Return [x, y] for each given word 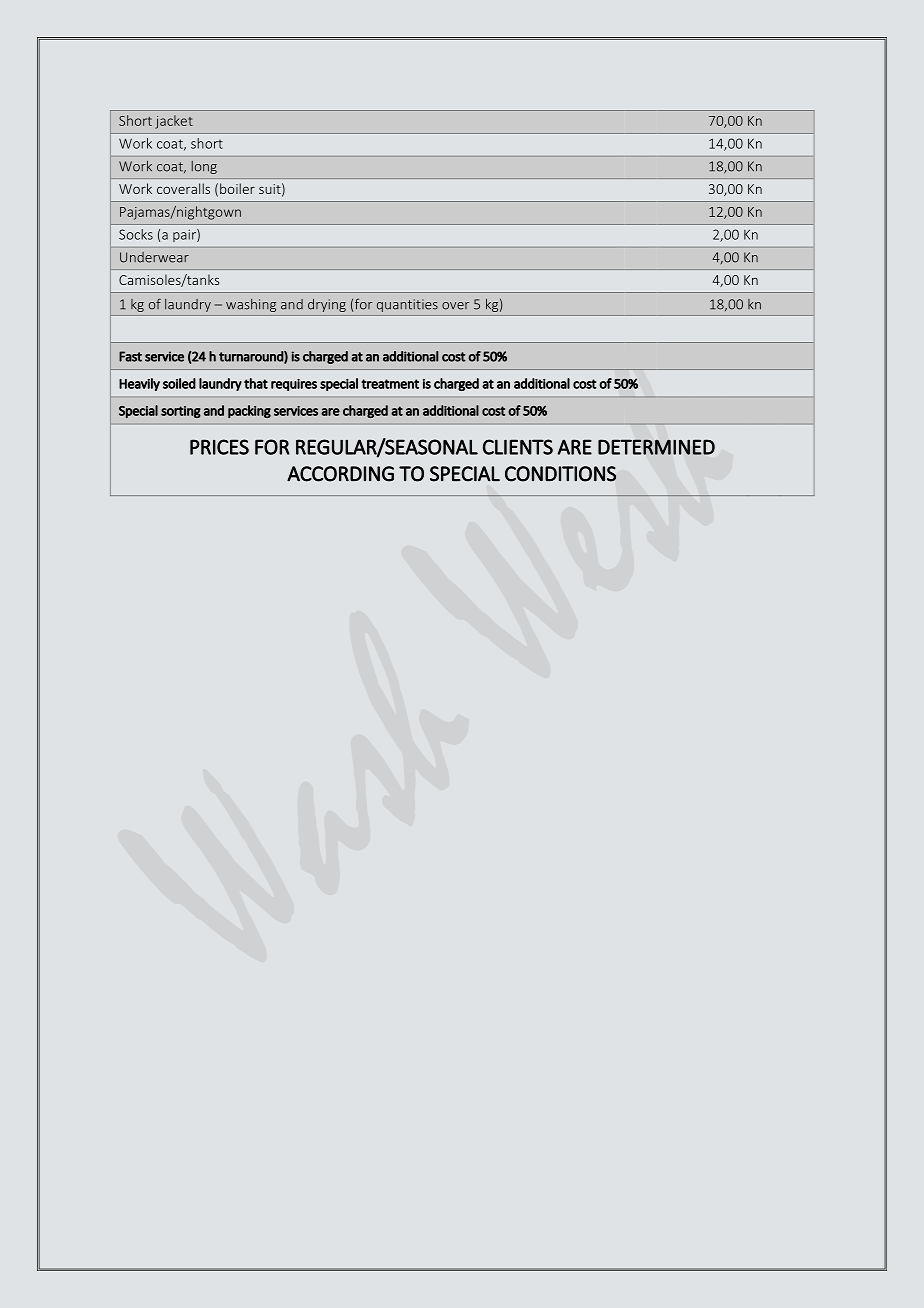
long [204, 167]
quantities [407, 305]
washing [251, 305]
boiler [237, 188]
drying [327, 305]
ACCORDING [340, 474]
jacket [174, 122]
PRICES [219, 447]
